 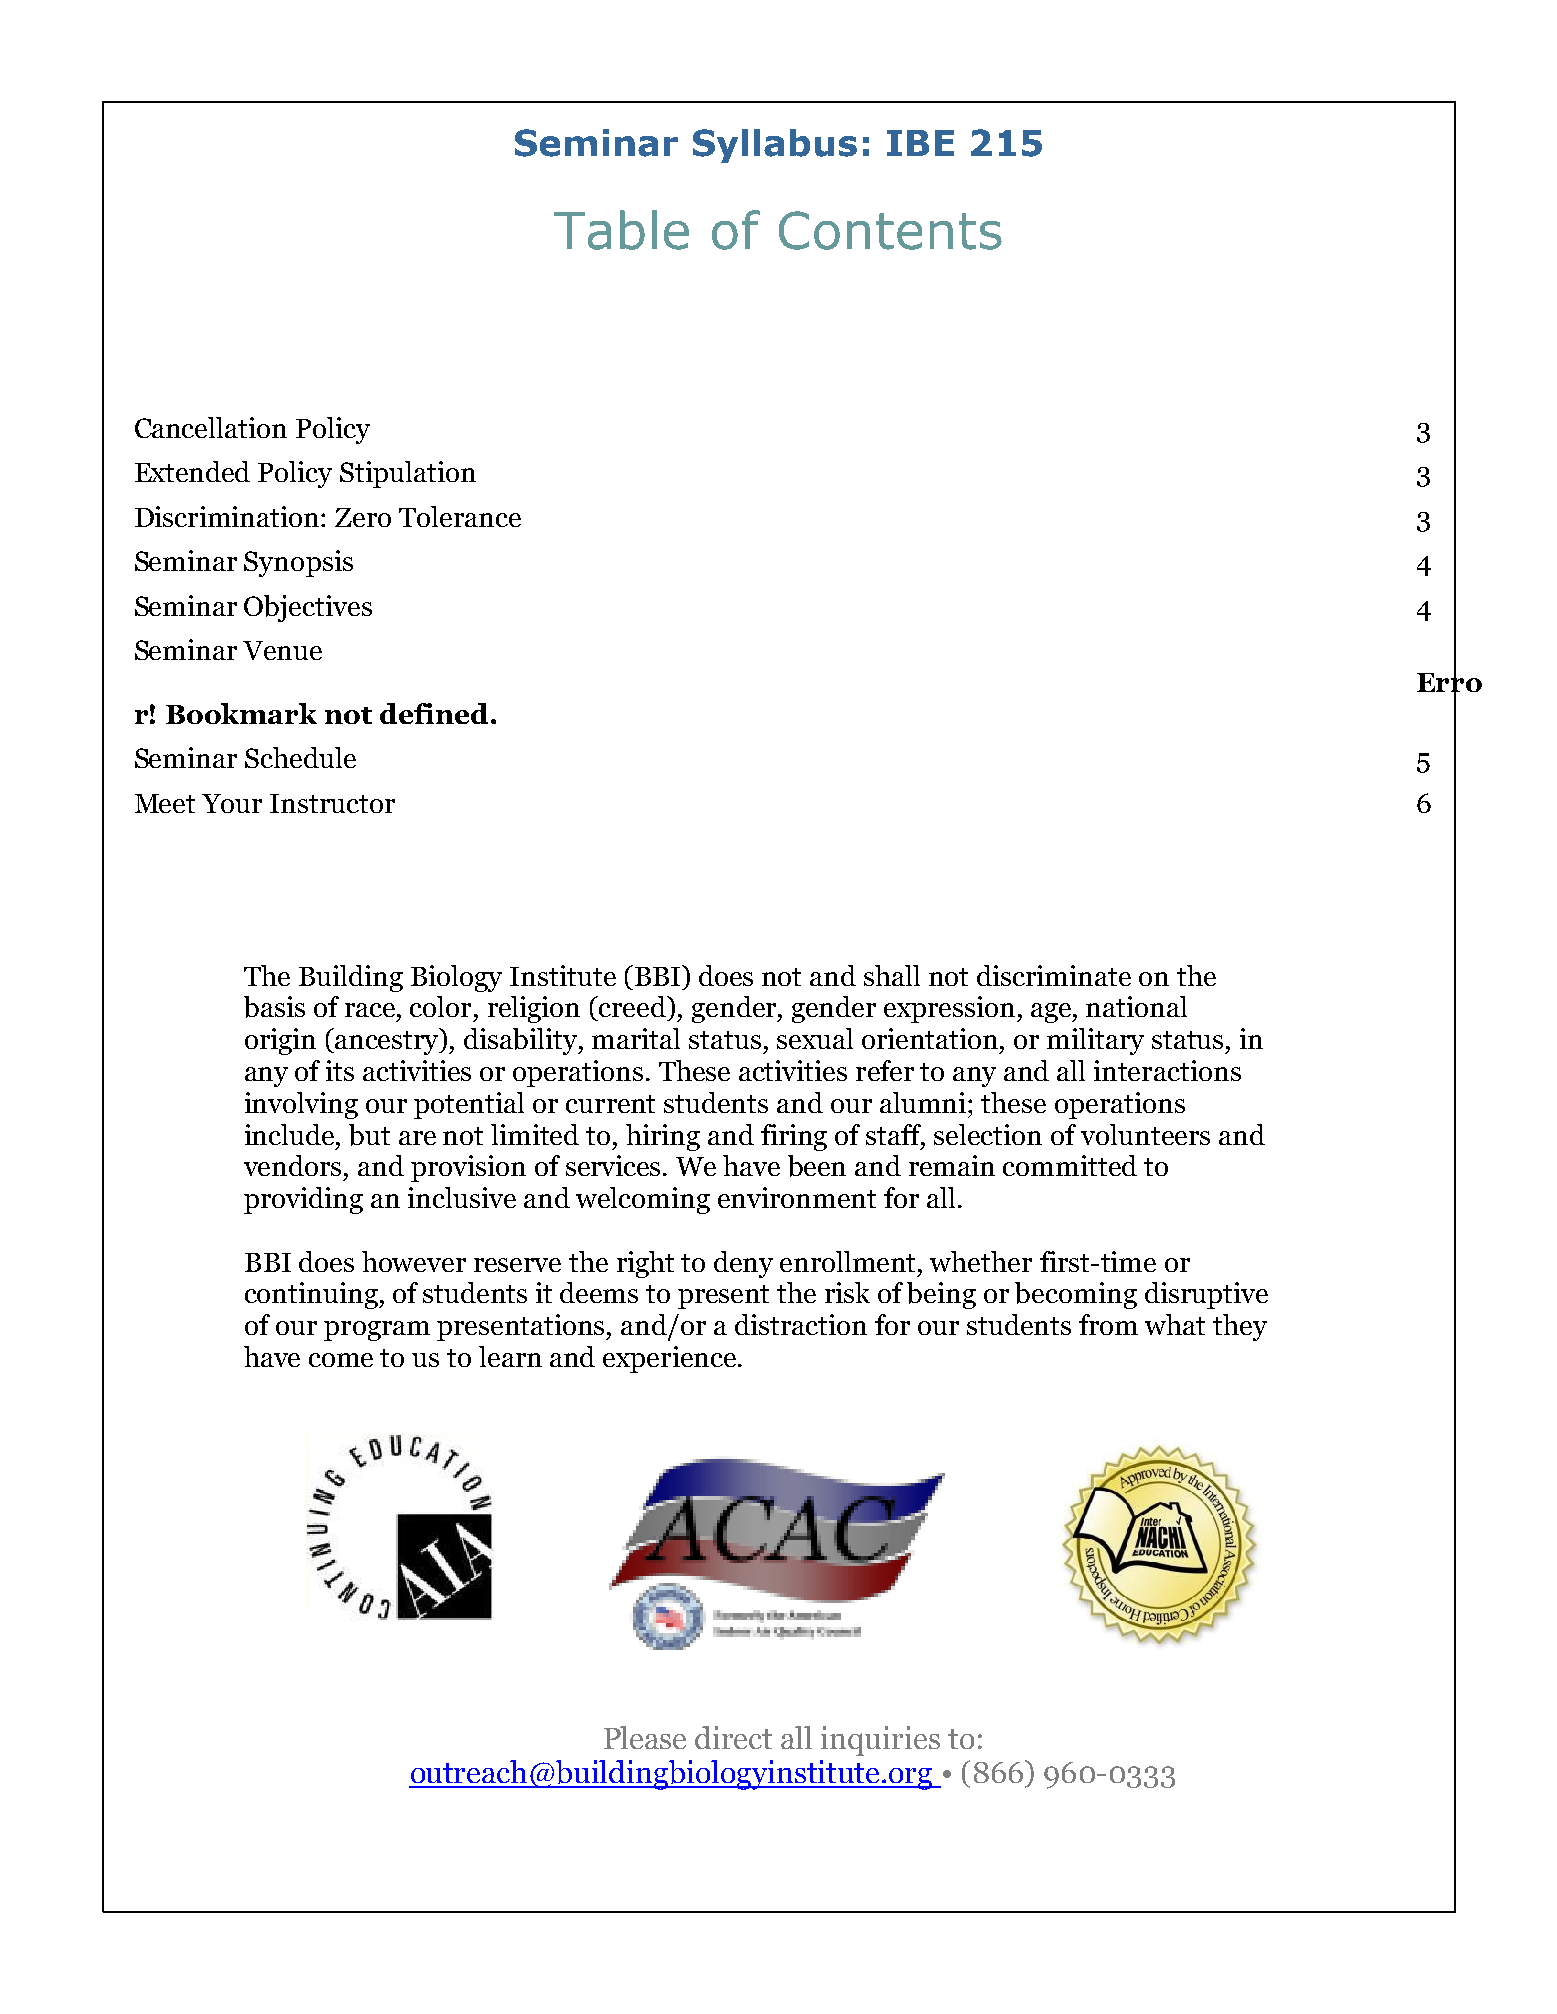 I want to click on Contents, so click(x=890, y=230).
